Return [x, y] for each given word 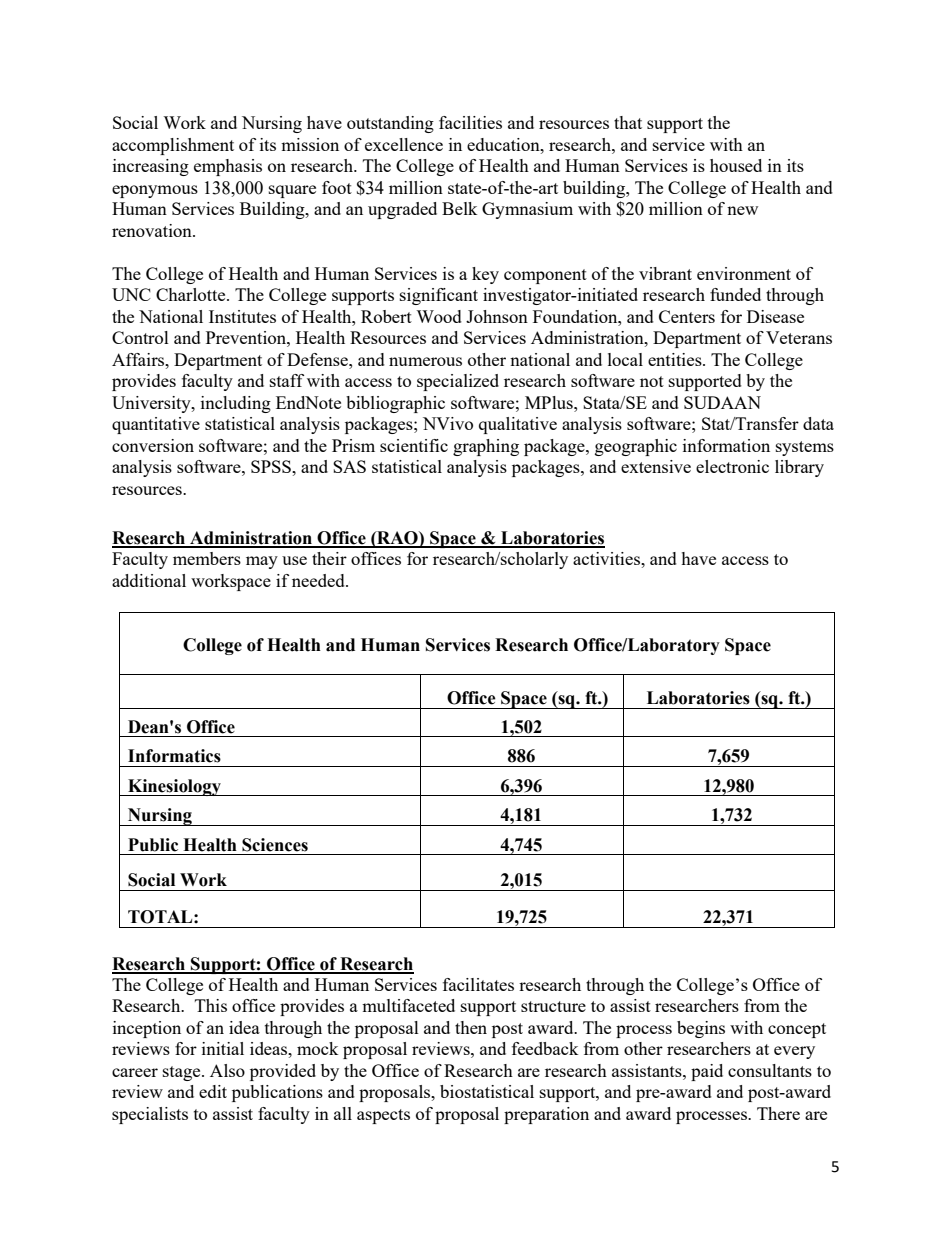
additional [149, 580]
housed [736, 165]
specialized [458, 382]
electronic [732, 466]
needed [319, 580]
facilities [470, 122]
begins [701, 1029]
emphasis [228, 167]
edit [213, 1091]
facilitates [478, 984]
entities [676, 359]
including [236, 404]
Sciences [275, 845]
